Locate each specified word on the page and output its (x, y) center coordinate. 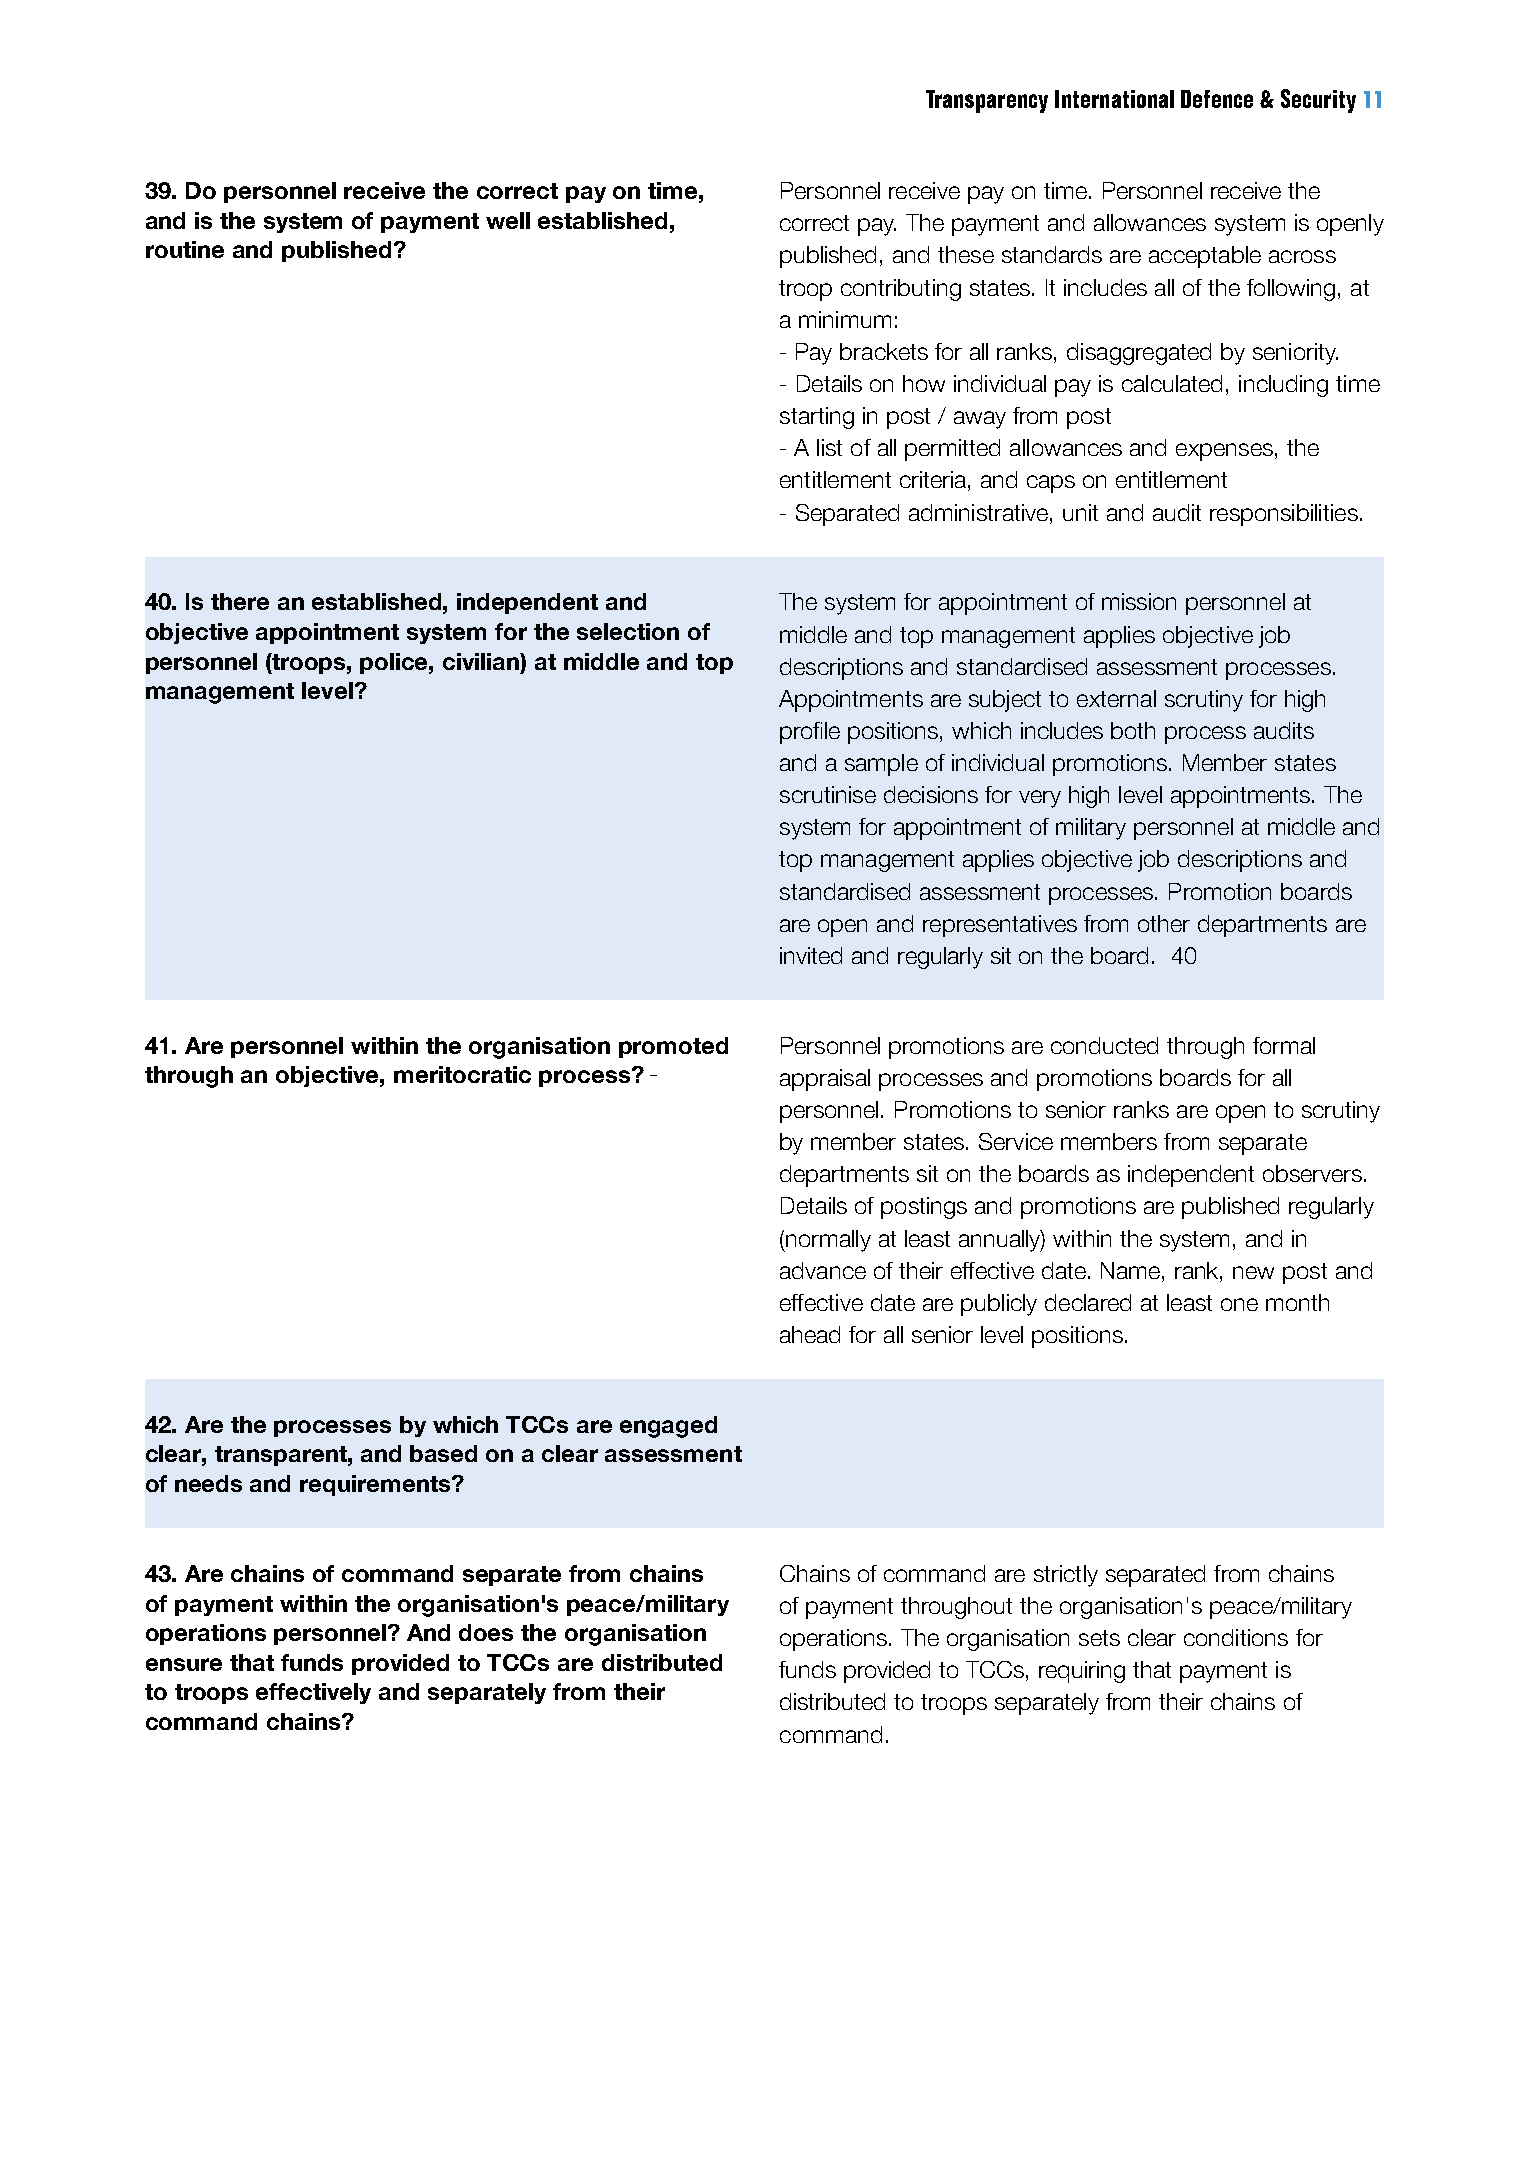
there (240, 601)
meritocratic (462, 1074)
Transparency (987, 101)
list (829, 447)
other (1164, 923)
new (1253, 1272)
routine (185, 249)
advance (823, 1270)
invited (811, 955)
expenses (1224, 452)
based (443, 1453)
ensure (184, 1664)
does (486, 1632)
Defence (1217, 99)
